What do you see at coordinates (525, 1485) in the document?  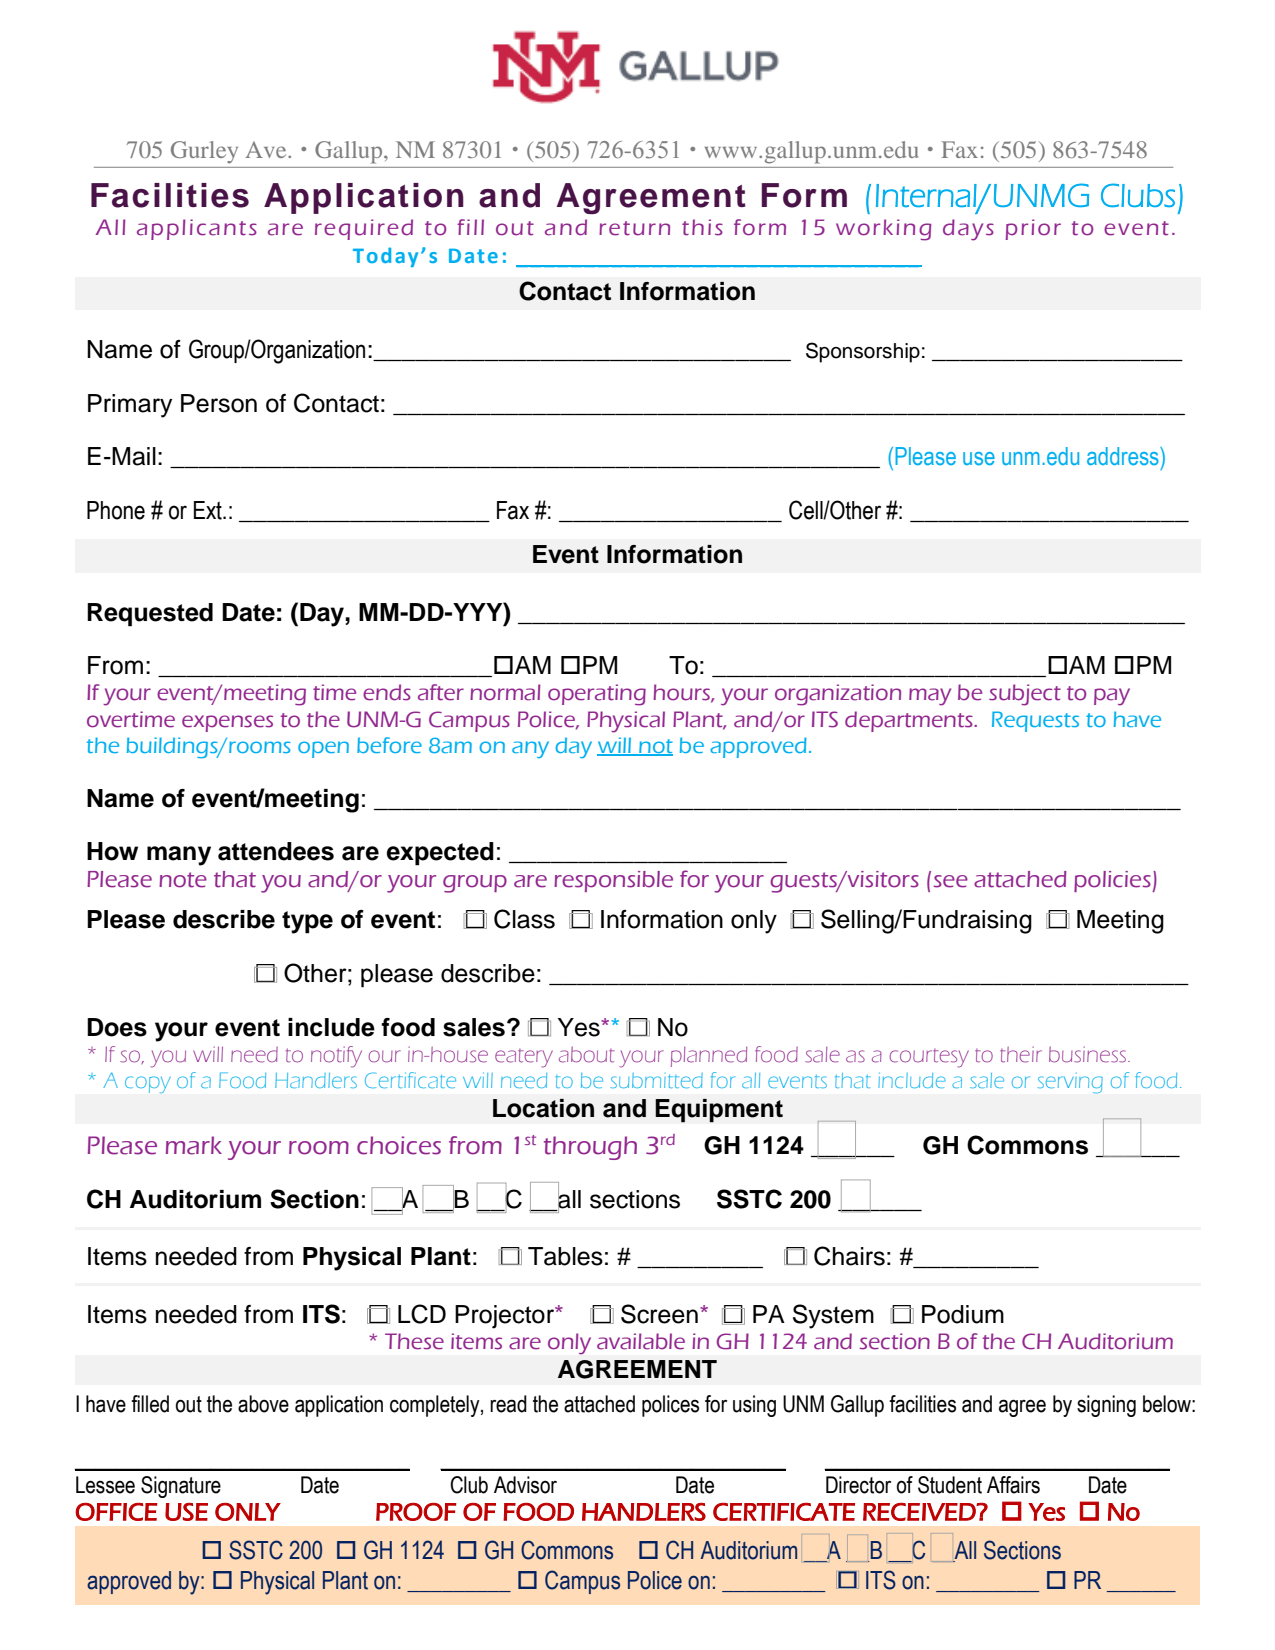 I see `Advisor` at bounding box center [525, 1485].
